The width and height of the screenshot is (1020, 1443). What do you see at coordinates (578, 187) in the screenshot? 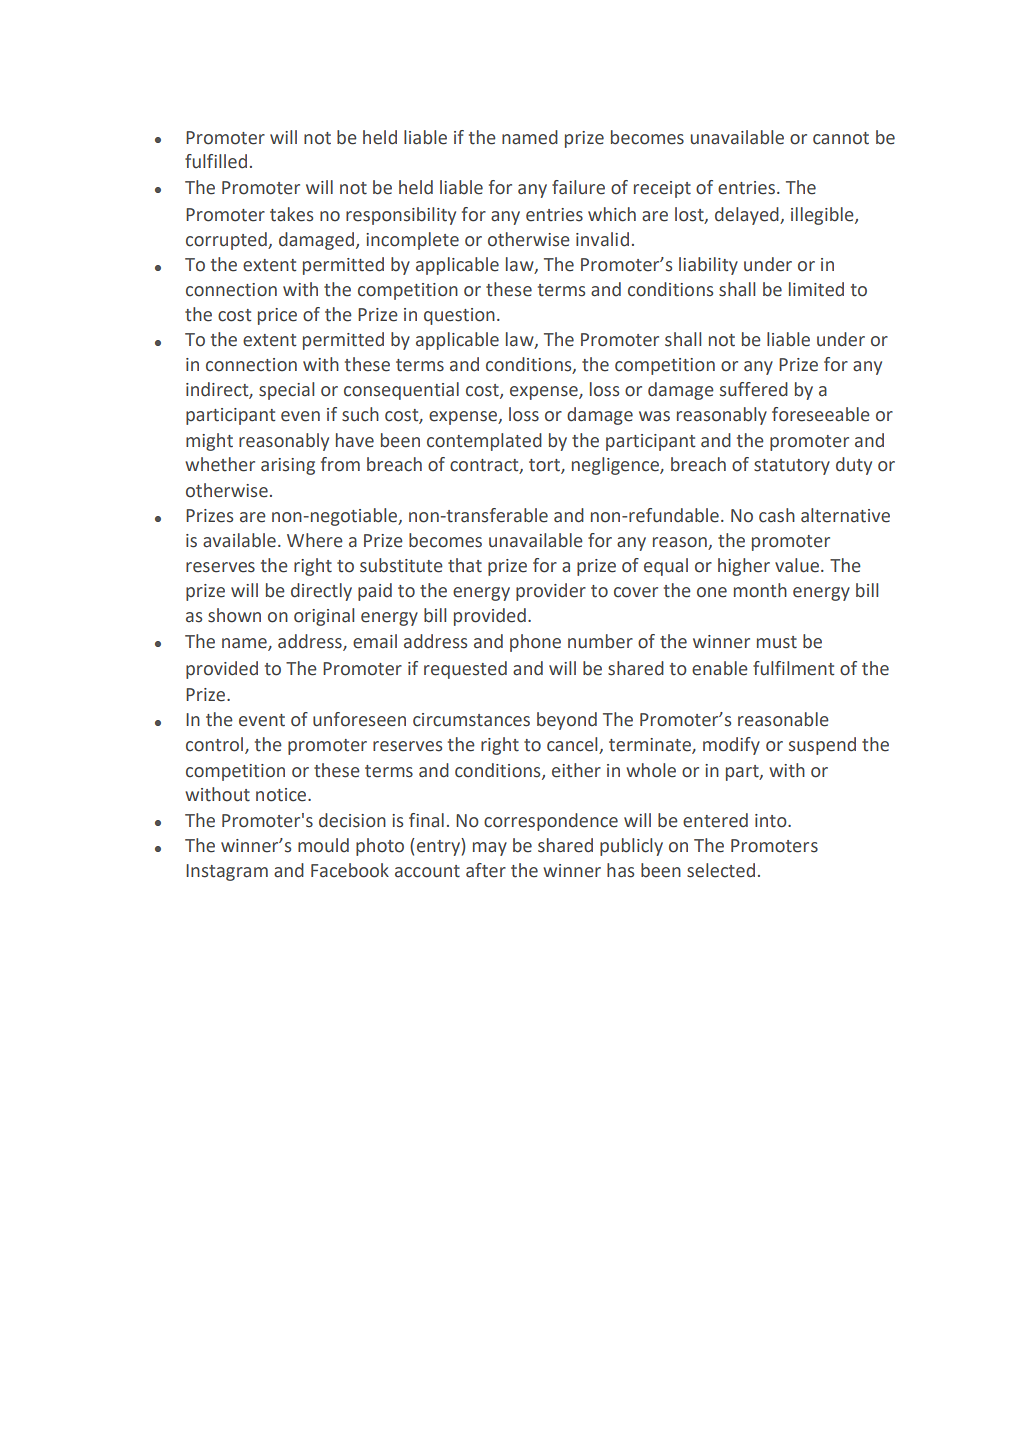
I see `failure` at bounding box center [578, 187].
